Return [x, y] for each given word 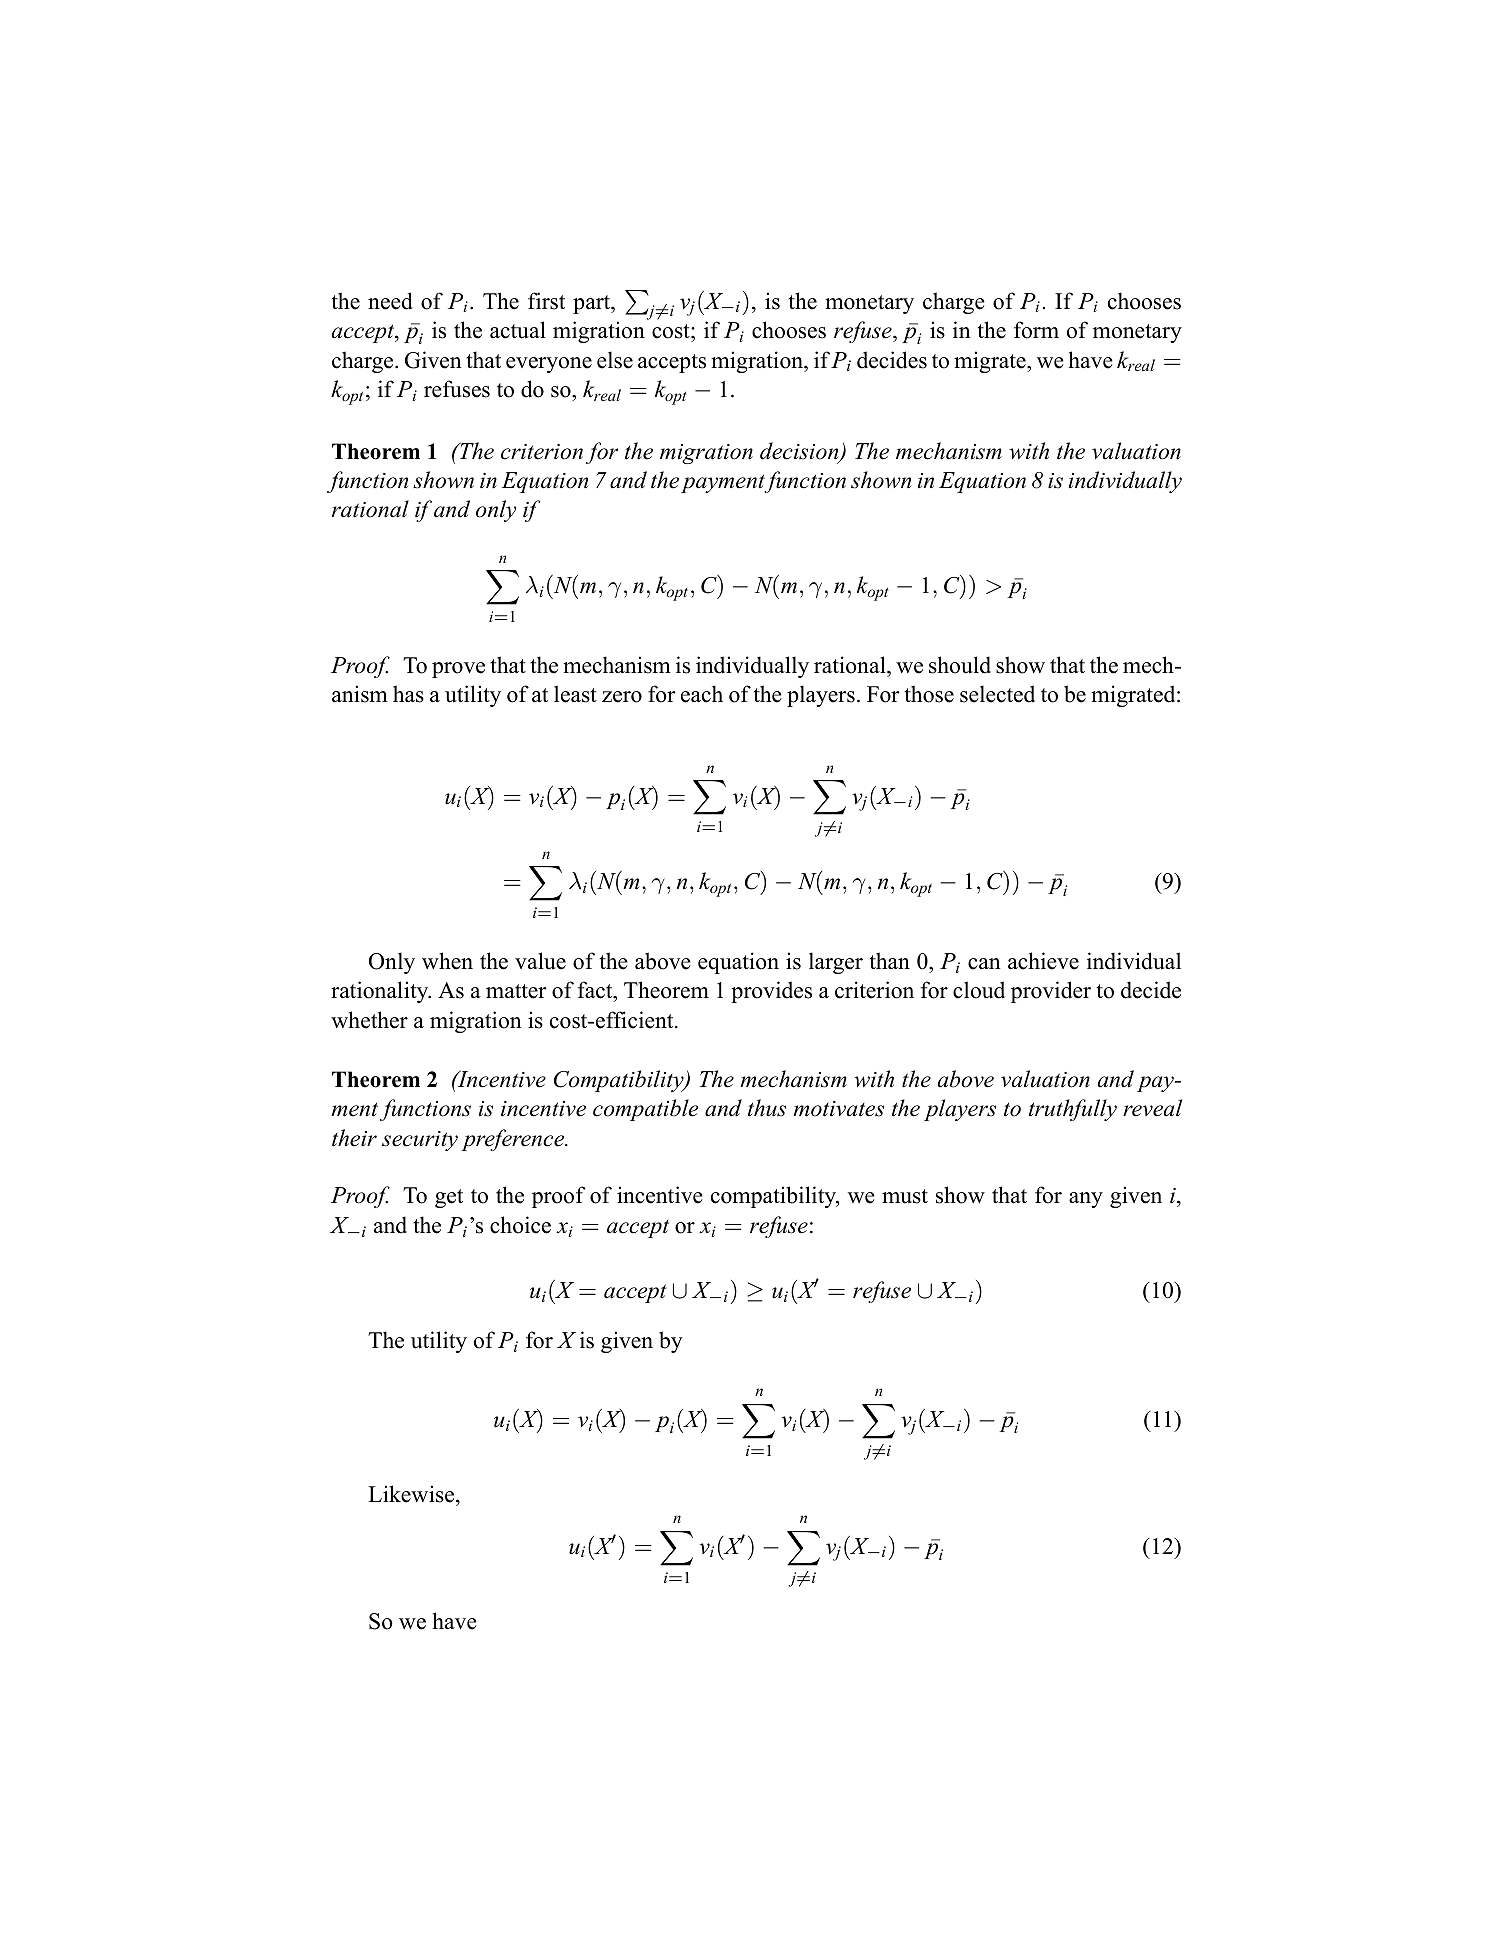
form [1036, 330]
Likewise [412, 1495]
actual [518, 330]
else [615, 360]
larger [836, 963]
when [447, 961]
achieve [1043, 961]
